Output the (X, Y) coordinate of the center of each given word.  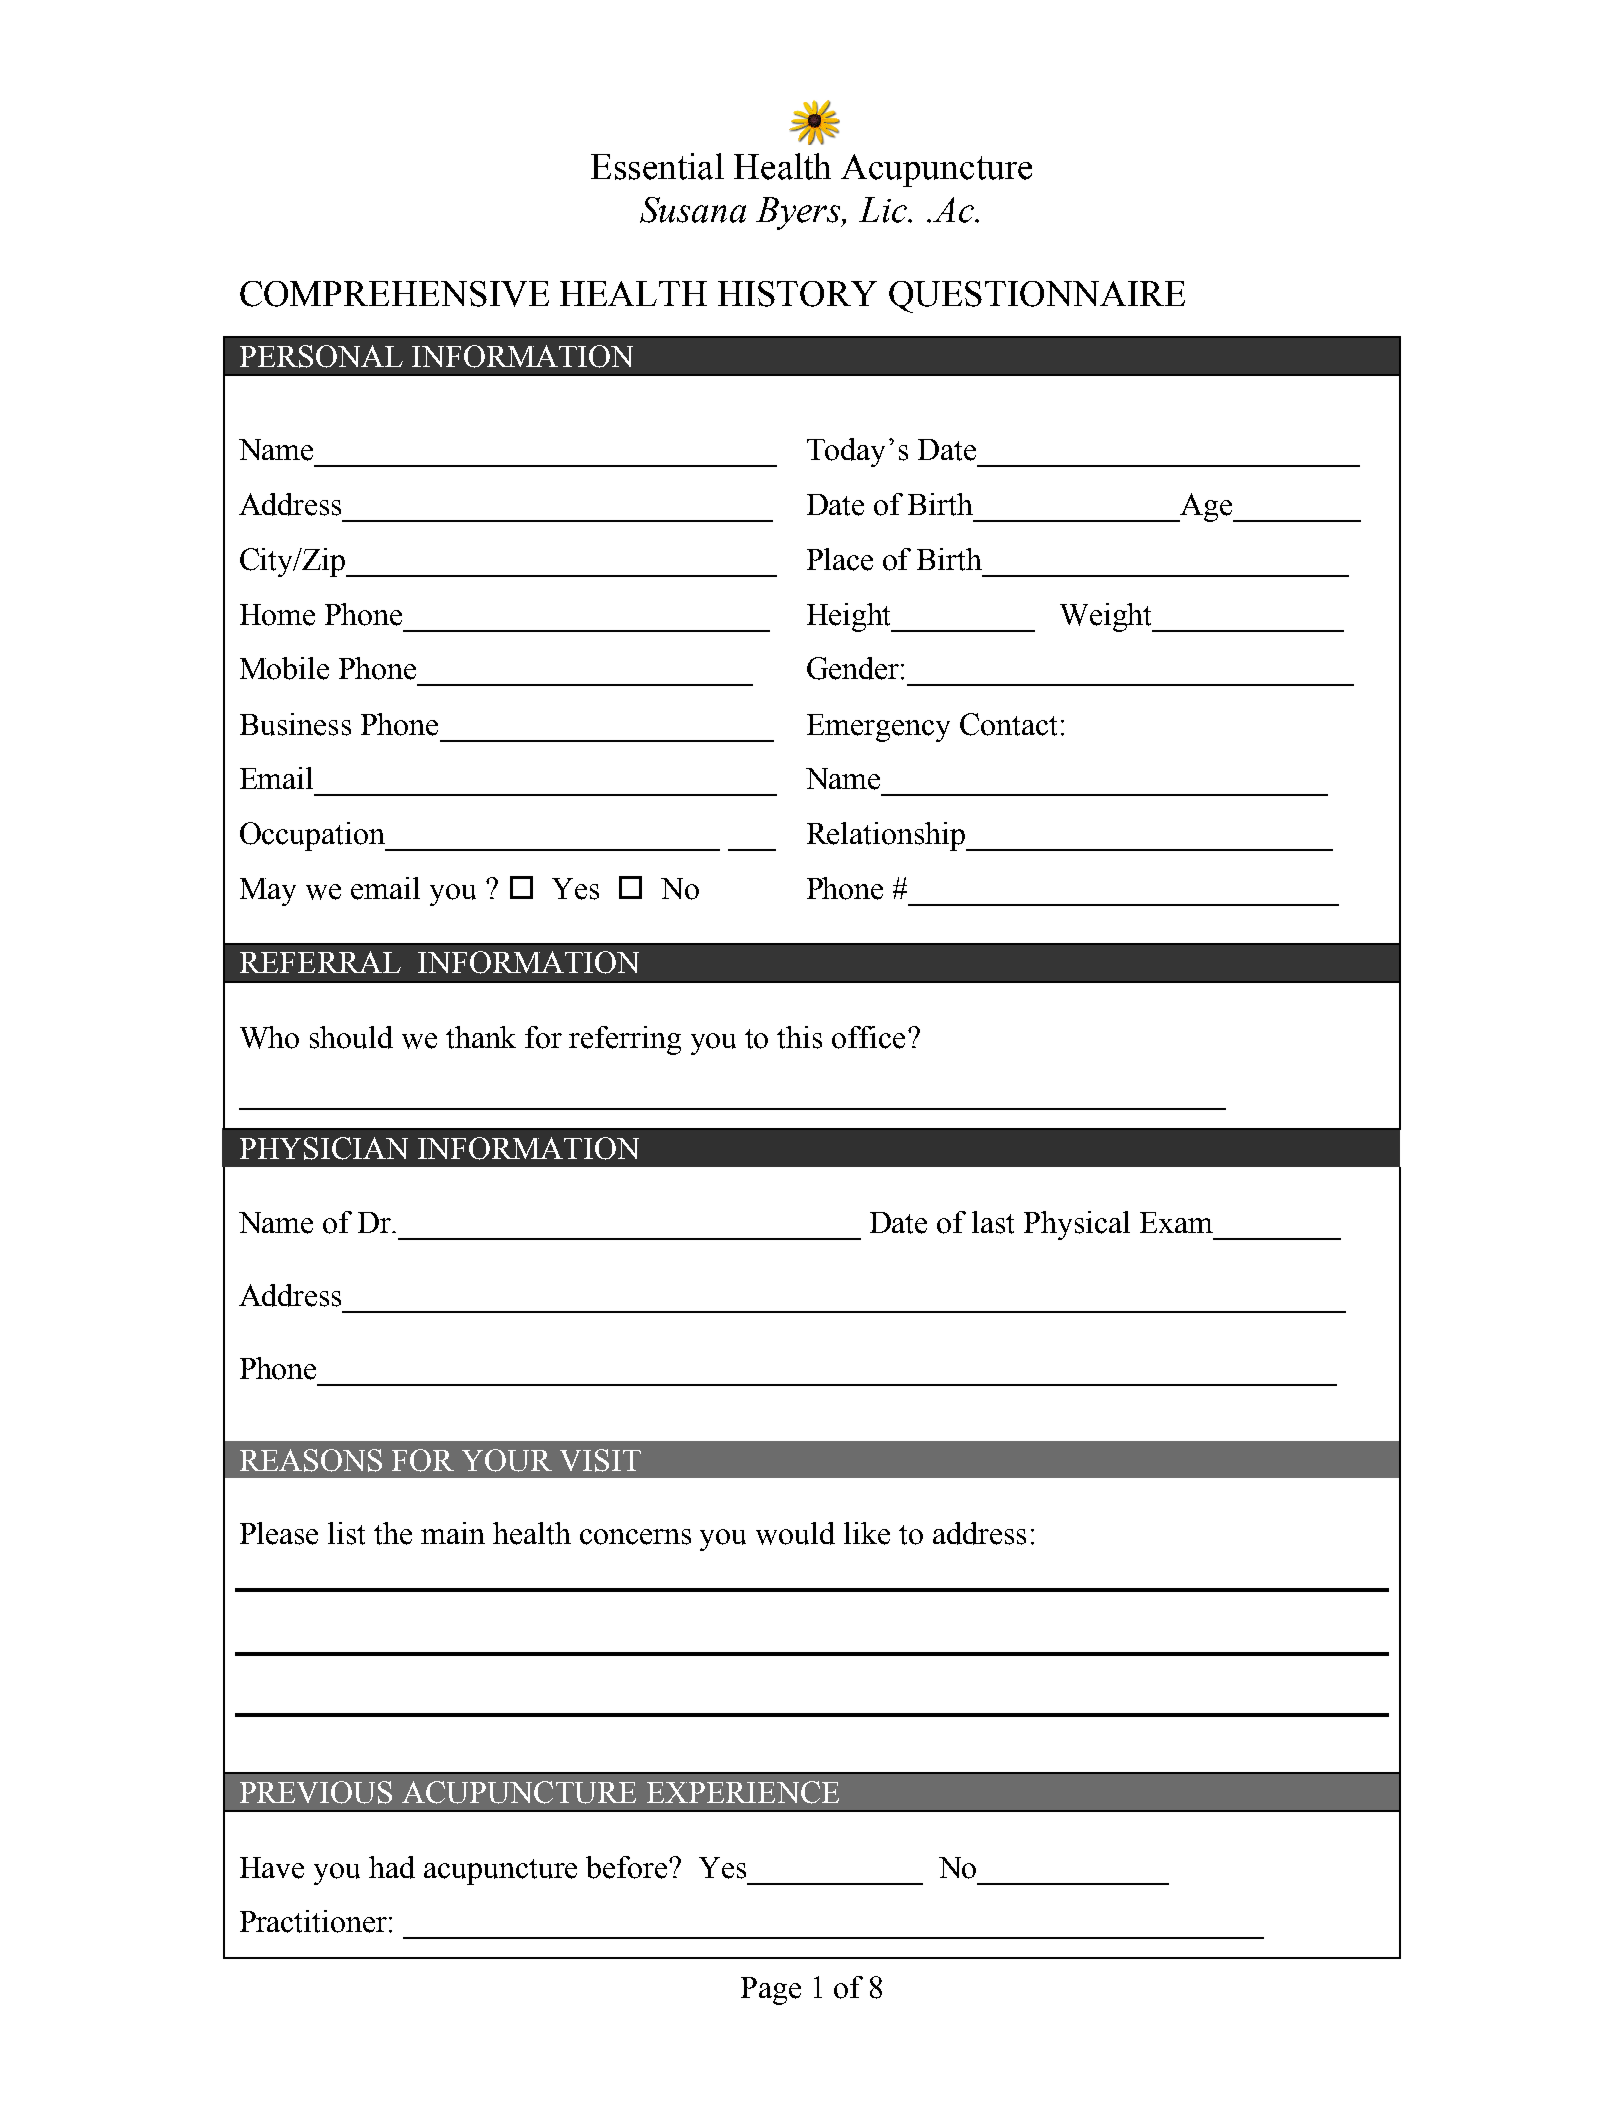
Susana (693, 210)
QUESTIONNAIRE (1037, 297)
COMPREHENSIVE (394, 294)
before (628, 1867)
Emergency (878, 728)
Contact (1008, 724)
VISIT (600, 1460)
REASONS (311, 1460)
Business (295, 724)
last (993, 1222)
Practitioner (315, 1921)
